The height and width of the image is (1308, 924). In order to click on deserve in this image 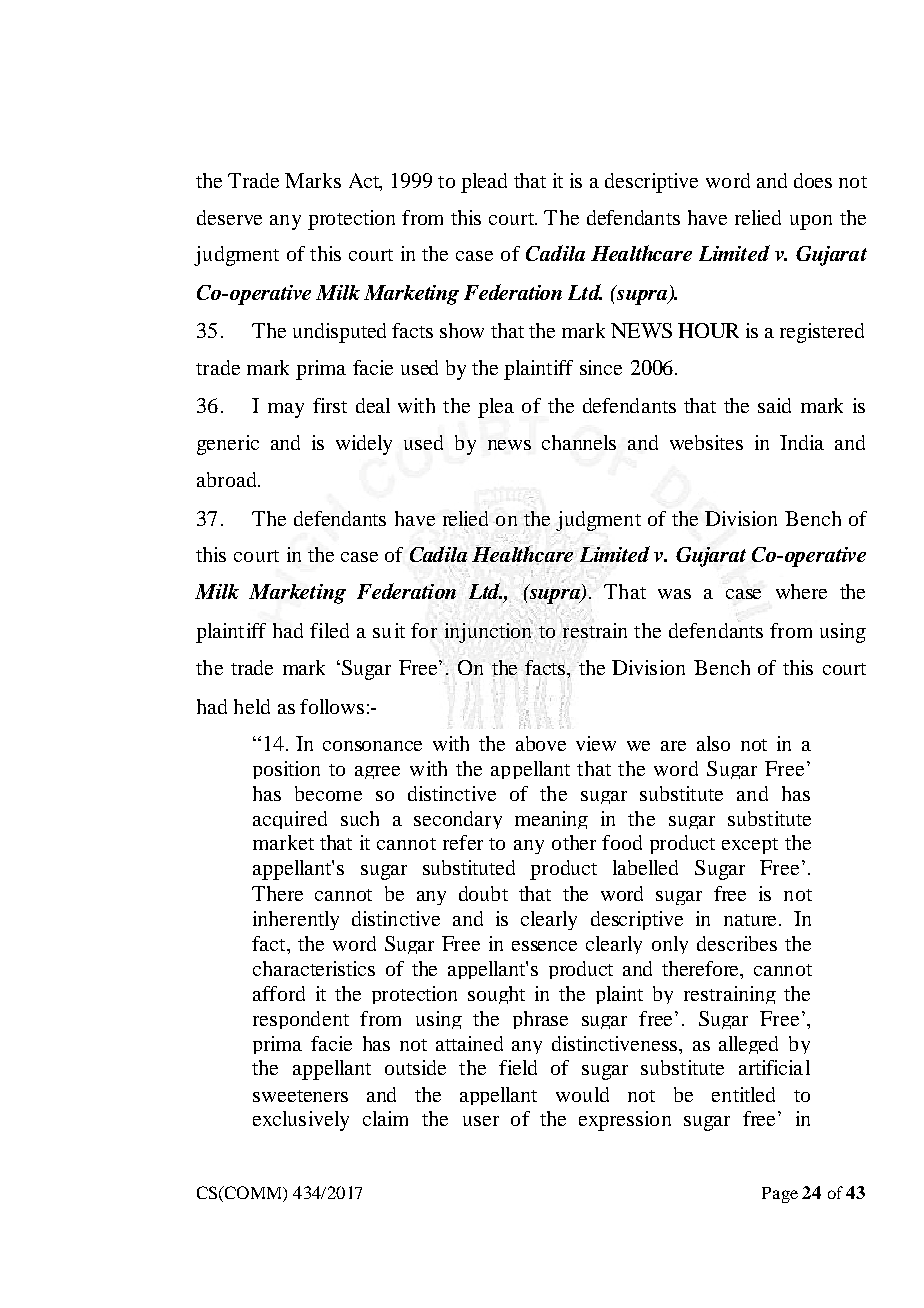, I will do `click(229, 217)`.
